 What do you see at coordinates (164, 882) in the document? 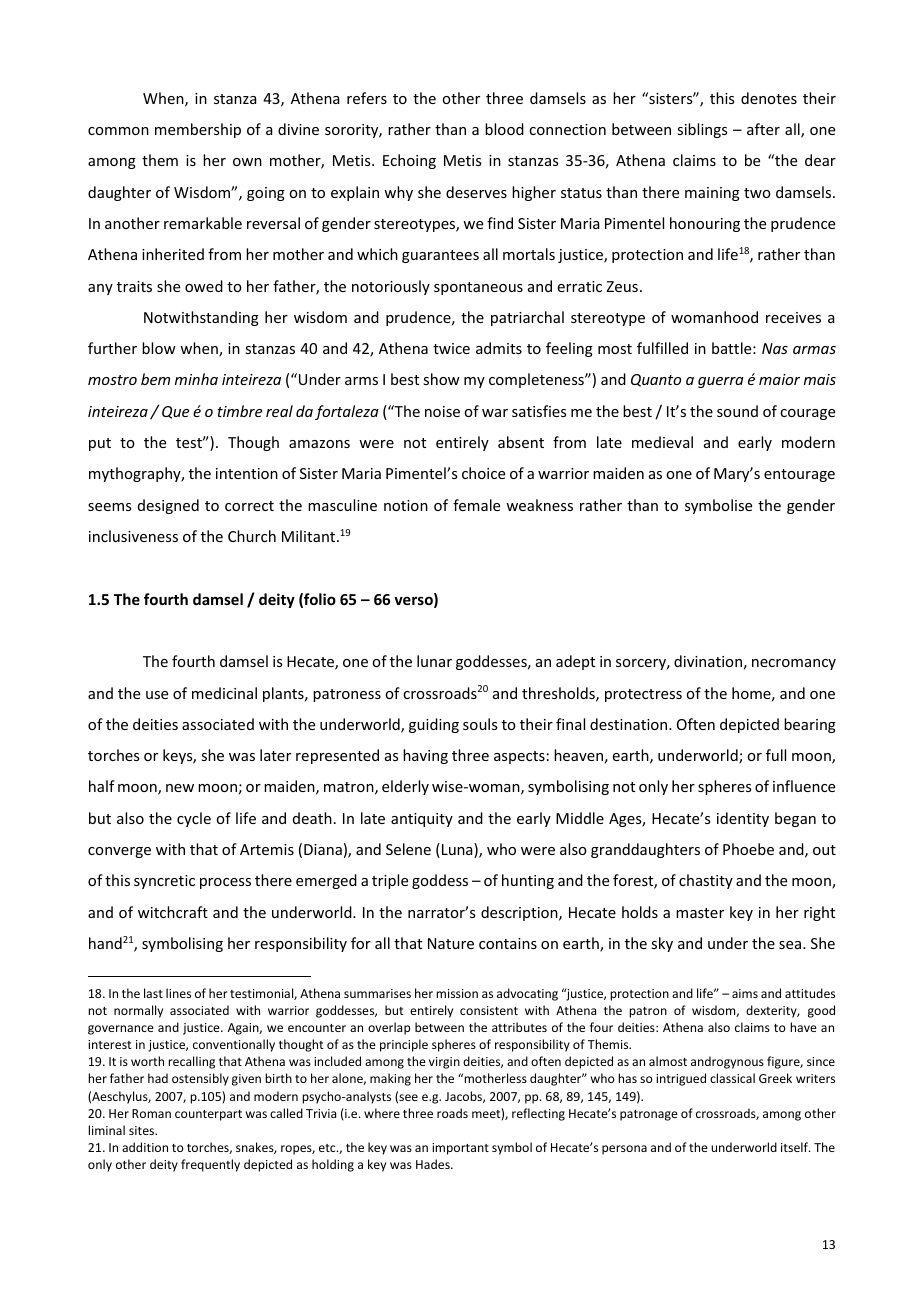
I see `syncretic` at bounding box center [164, 882].
